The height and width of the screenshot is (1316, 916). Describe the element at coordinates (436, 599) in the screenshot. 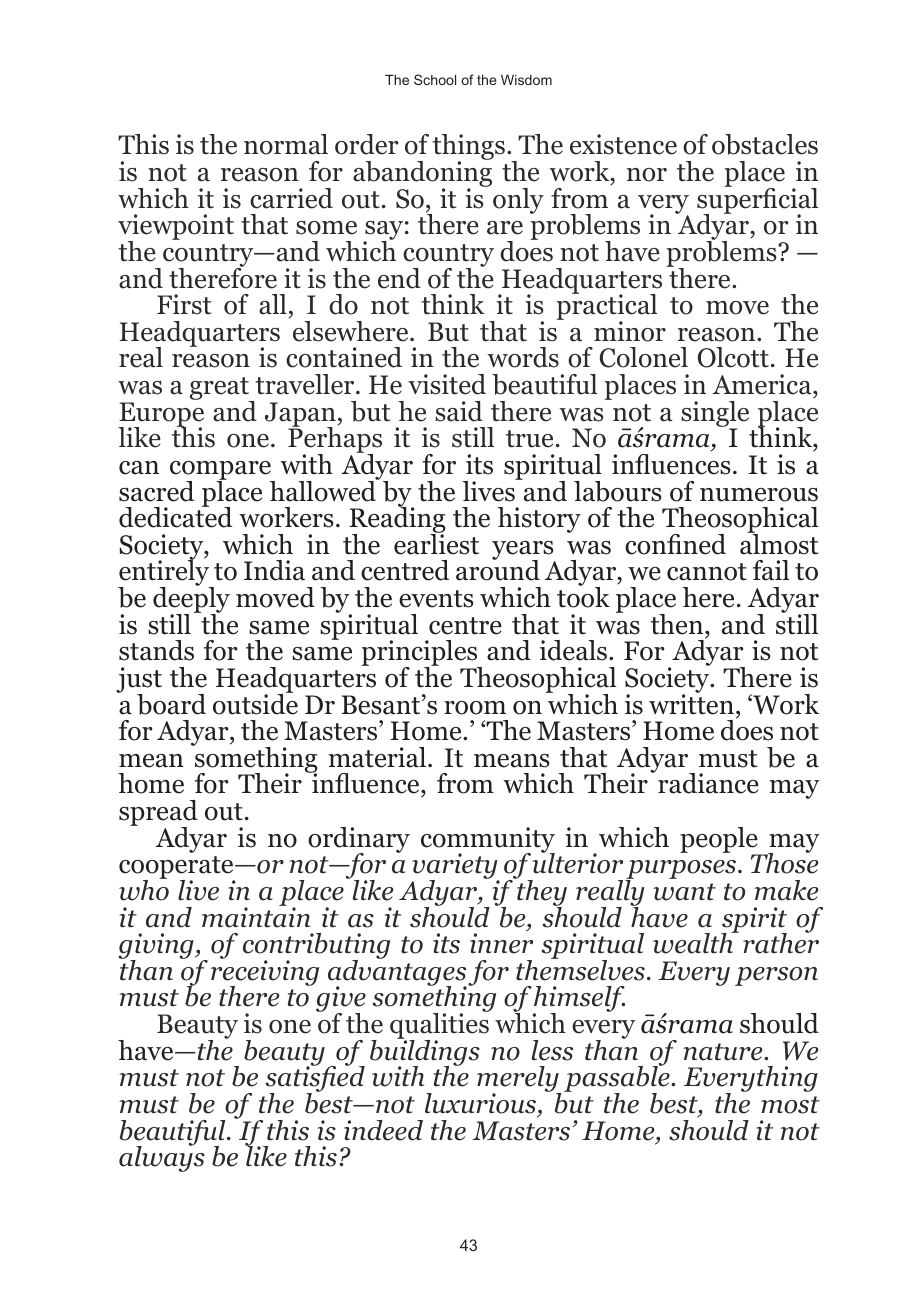

I see `events` at that location.
